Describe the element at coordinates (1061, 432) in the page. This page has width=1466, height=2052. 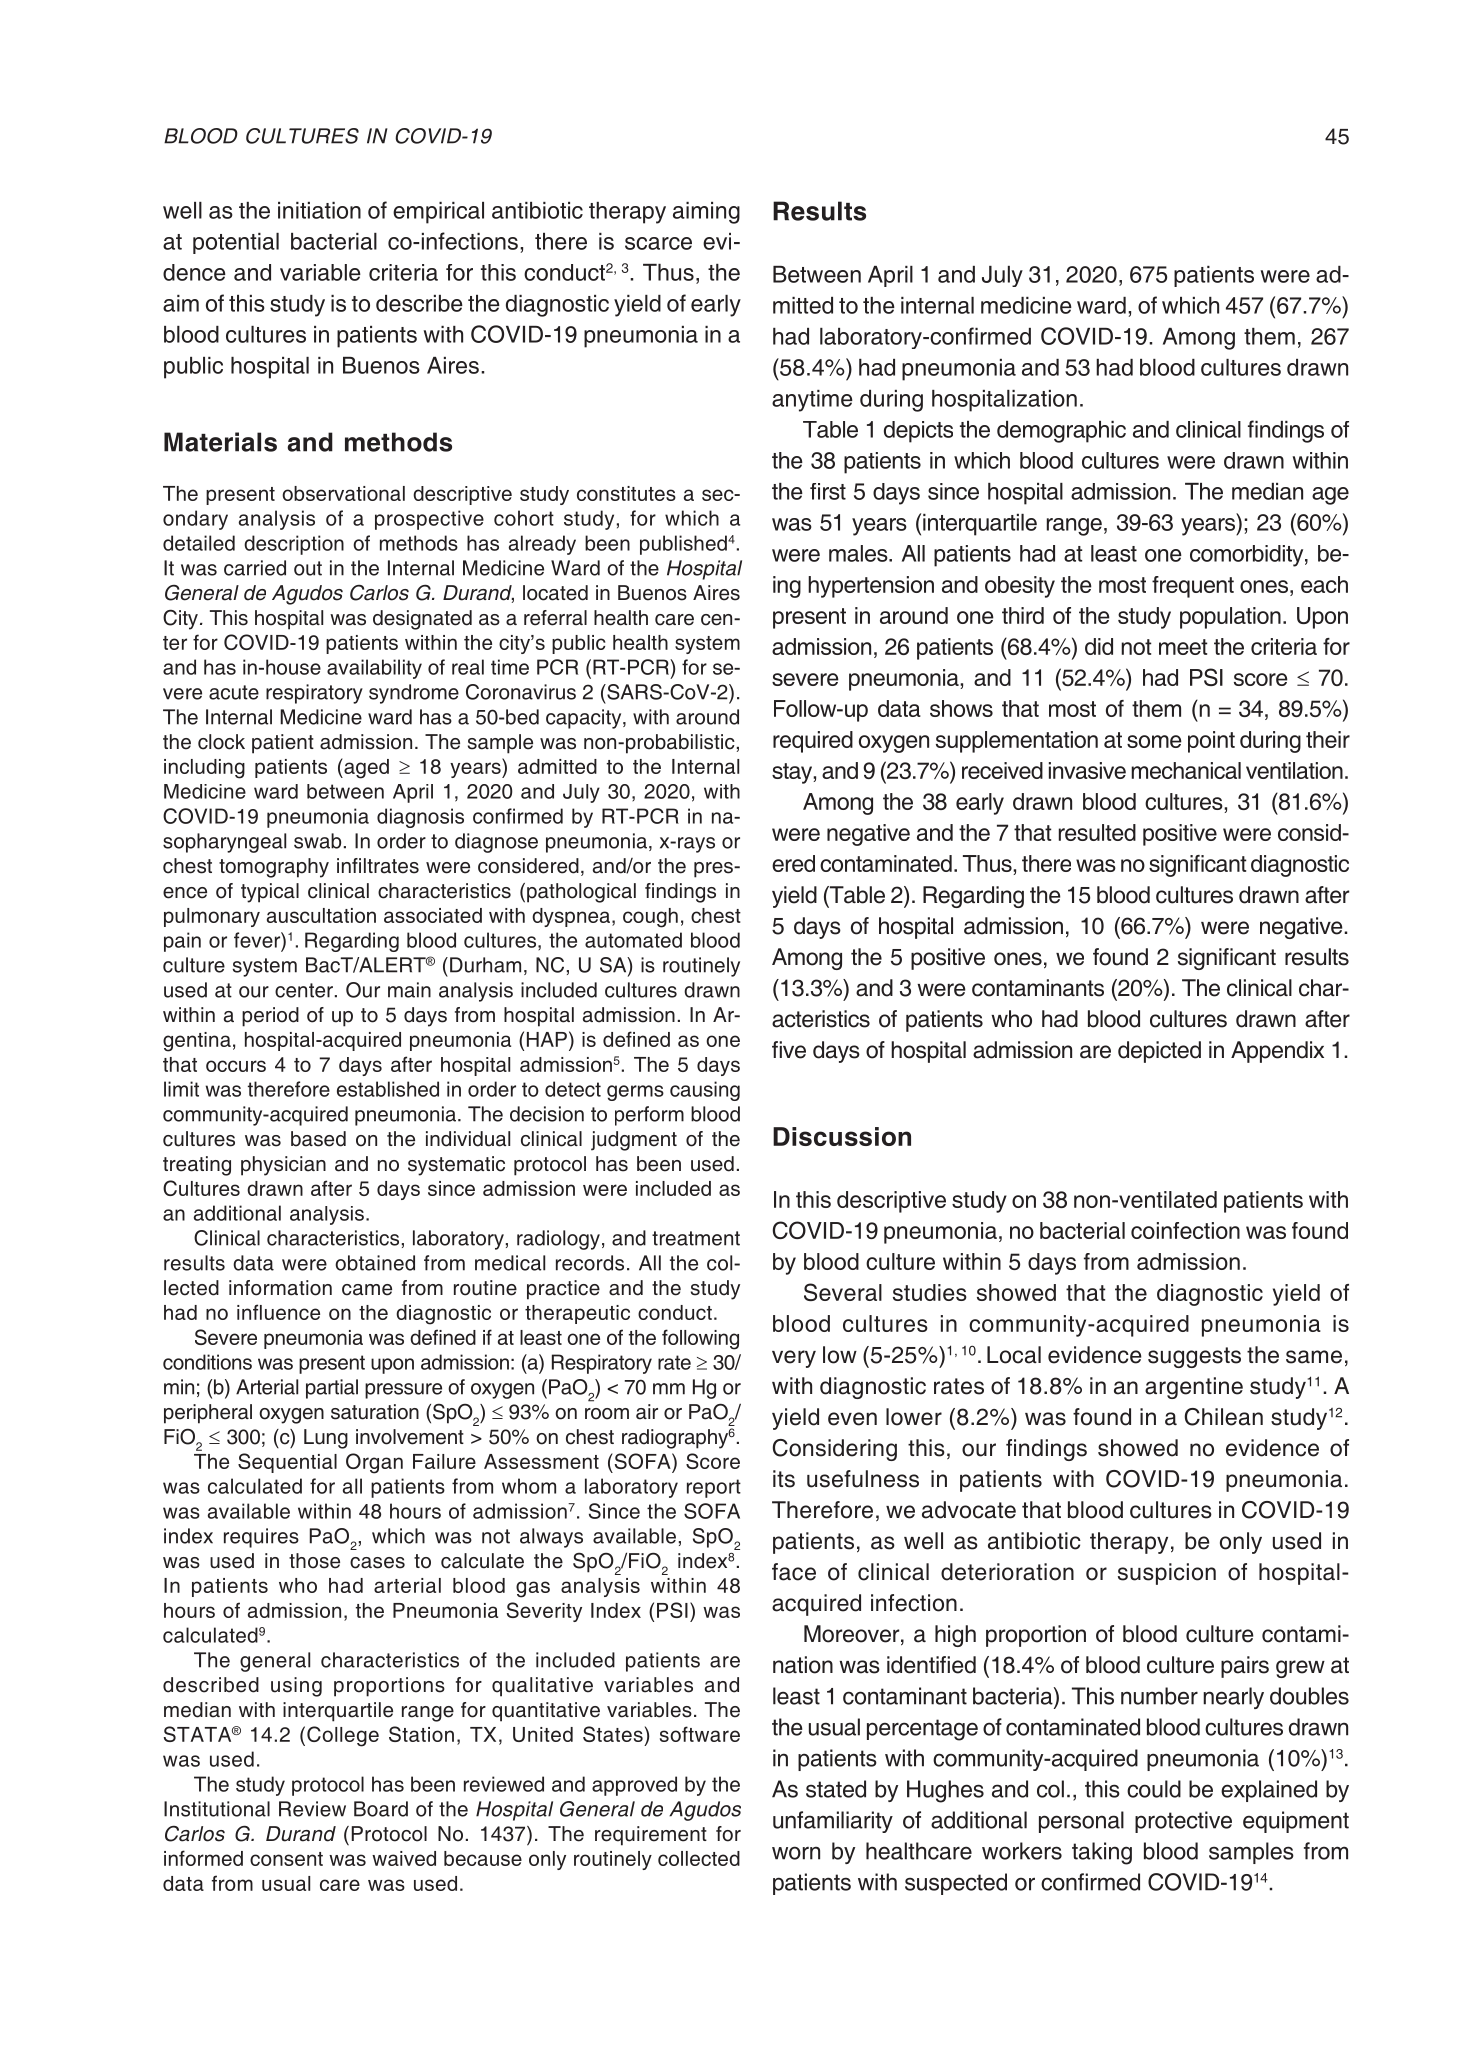
I see `demographic` at that location.
